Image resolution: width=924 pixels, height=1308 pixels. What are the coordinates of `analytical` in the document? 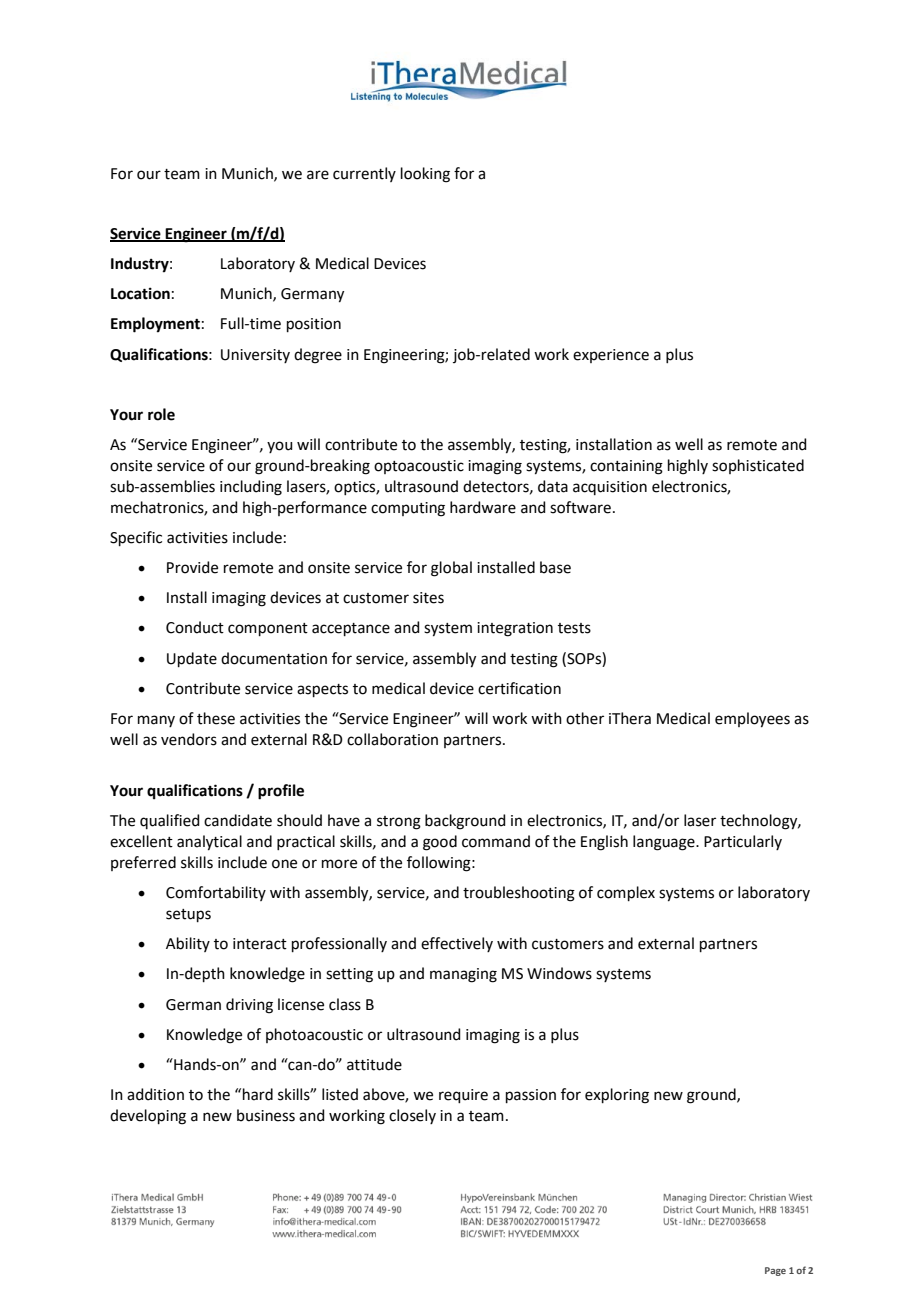 It's located at (209, 843).
